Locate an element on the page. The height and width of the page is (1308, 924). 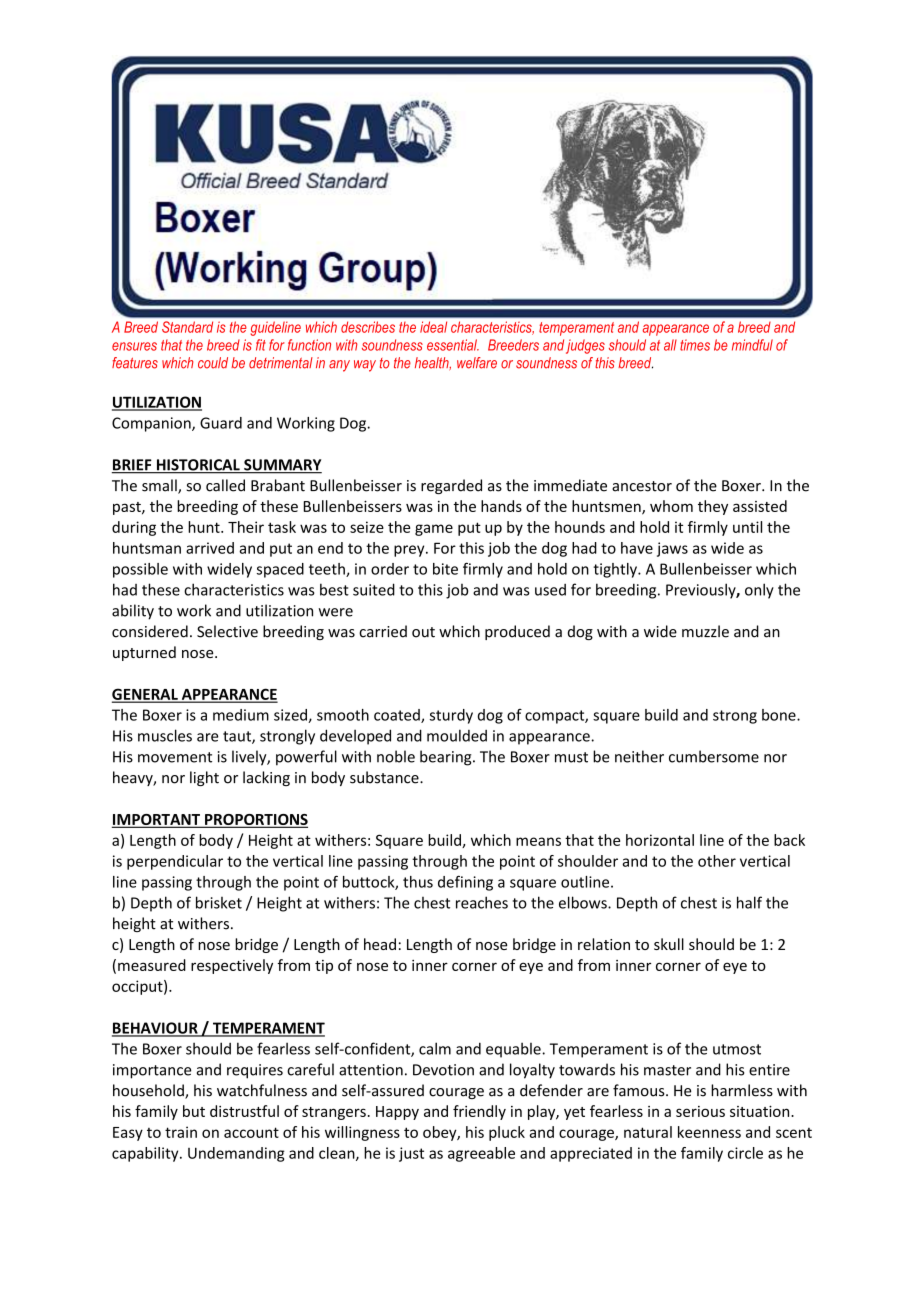
train is located at coordinates (181, 1132).
